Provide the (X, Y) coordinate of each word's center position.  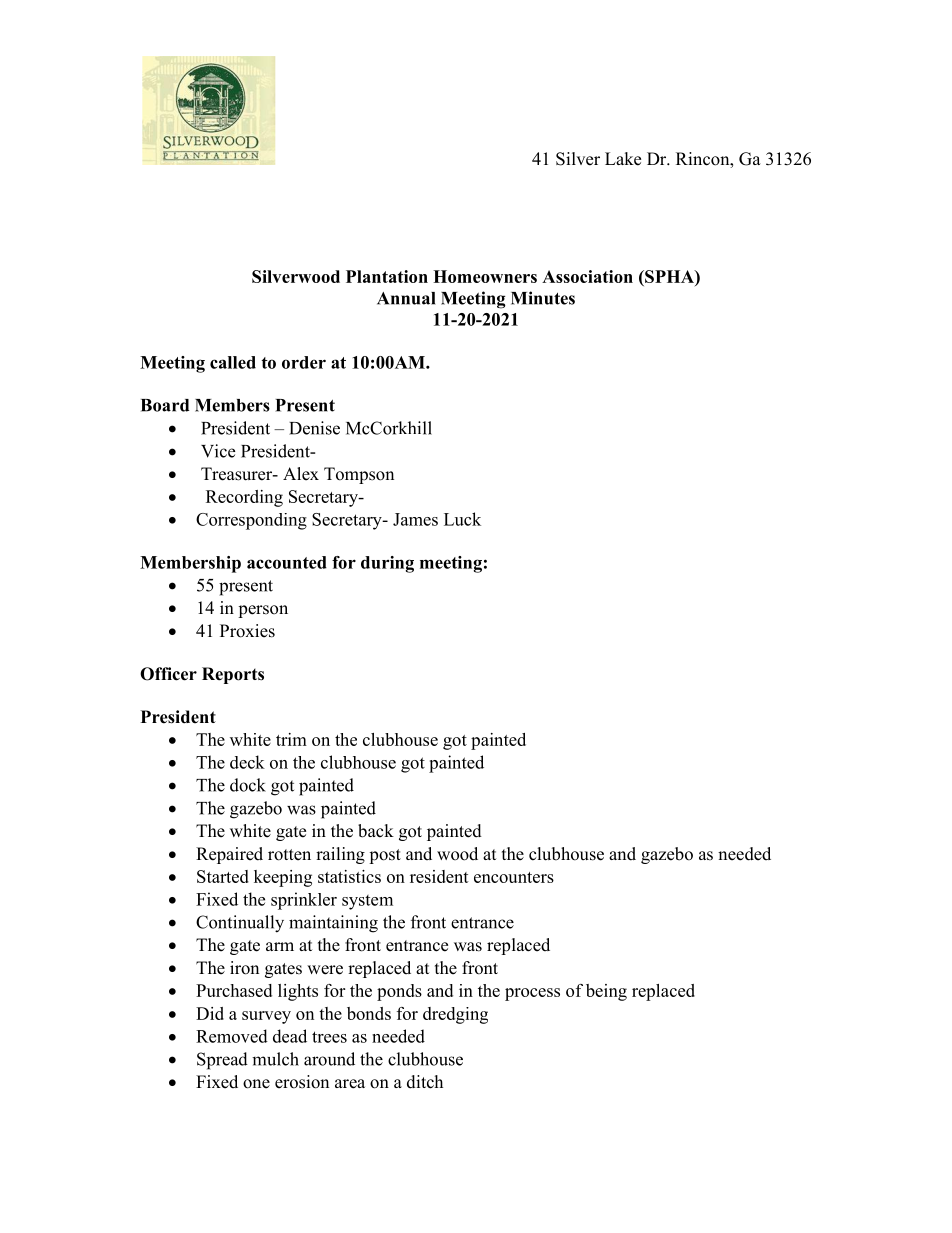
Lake (623, 159)
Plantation (387, 276)
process (532, 994)
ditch (425, 1082)
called (233, 362)
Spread (222, 1061)
